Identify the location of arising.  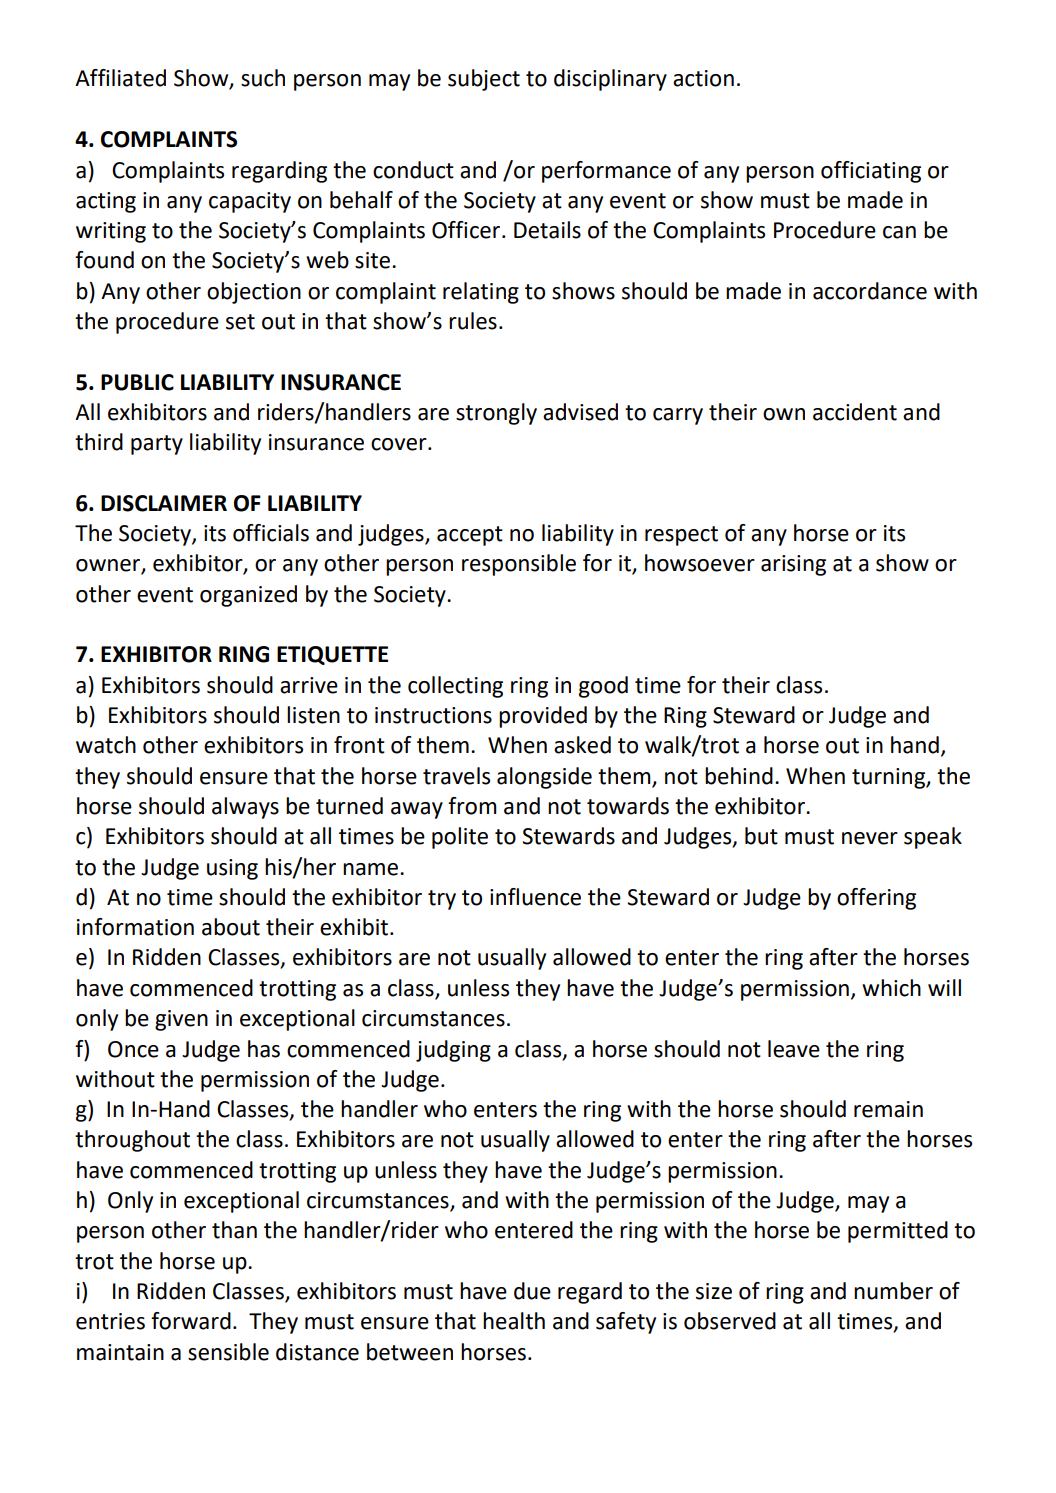
(793, 565).
